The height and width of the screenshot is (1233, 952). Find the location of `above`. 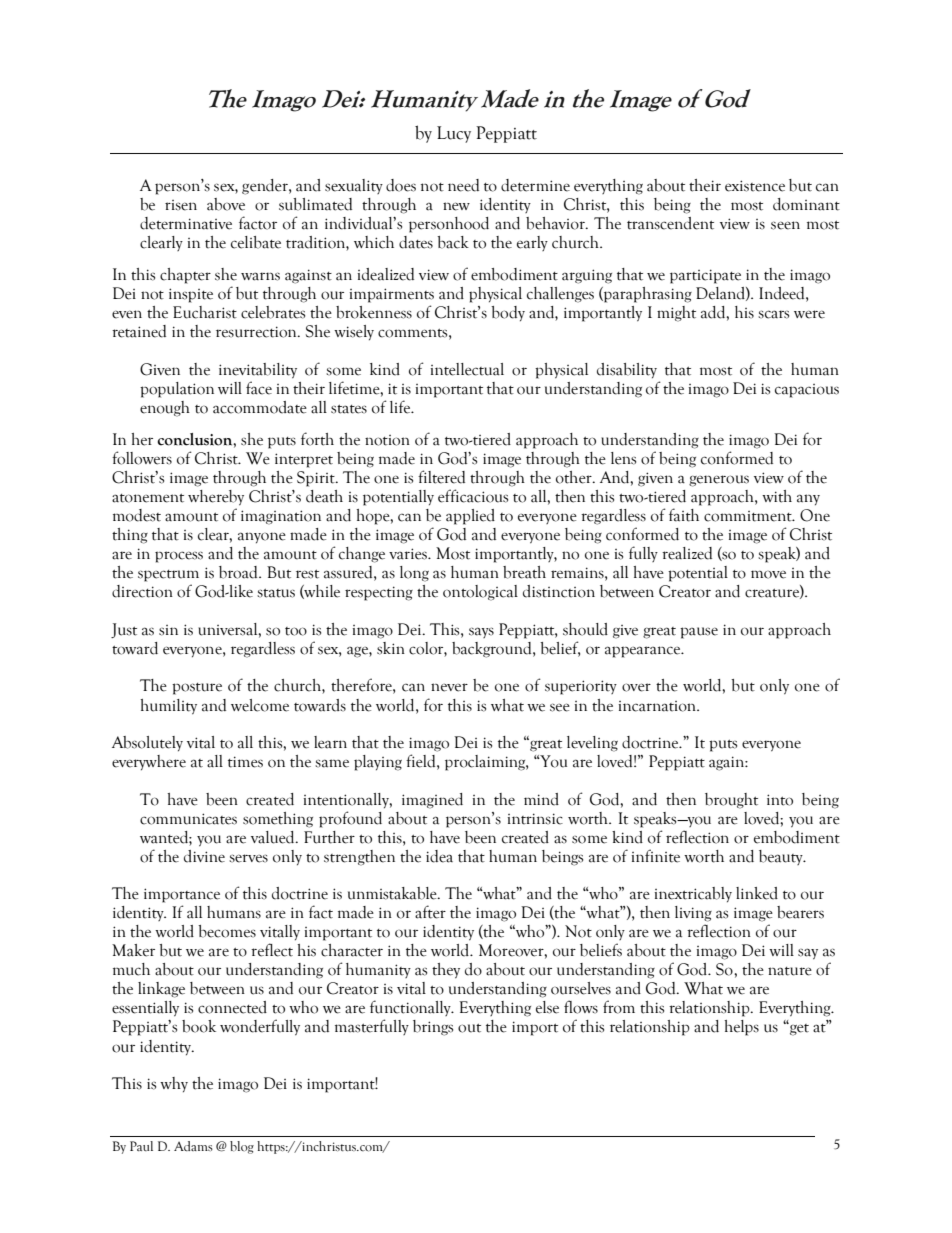

above is located at coordinates (226, 204).
